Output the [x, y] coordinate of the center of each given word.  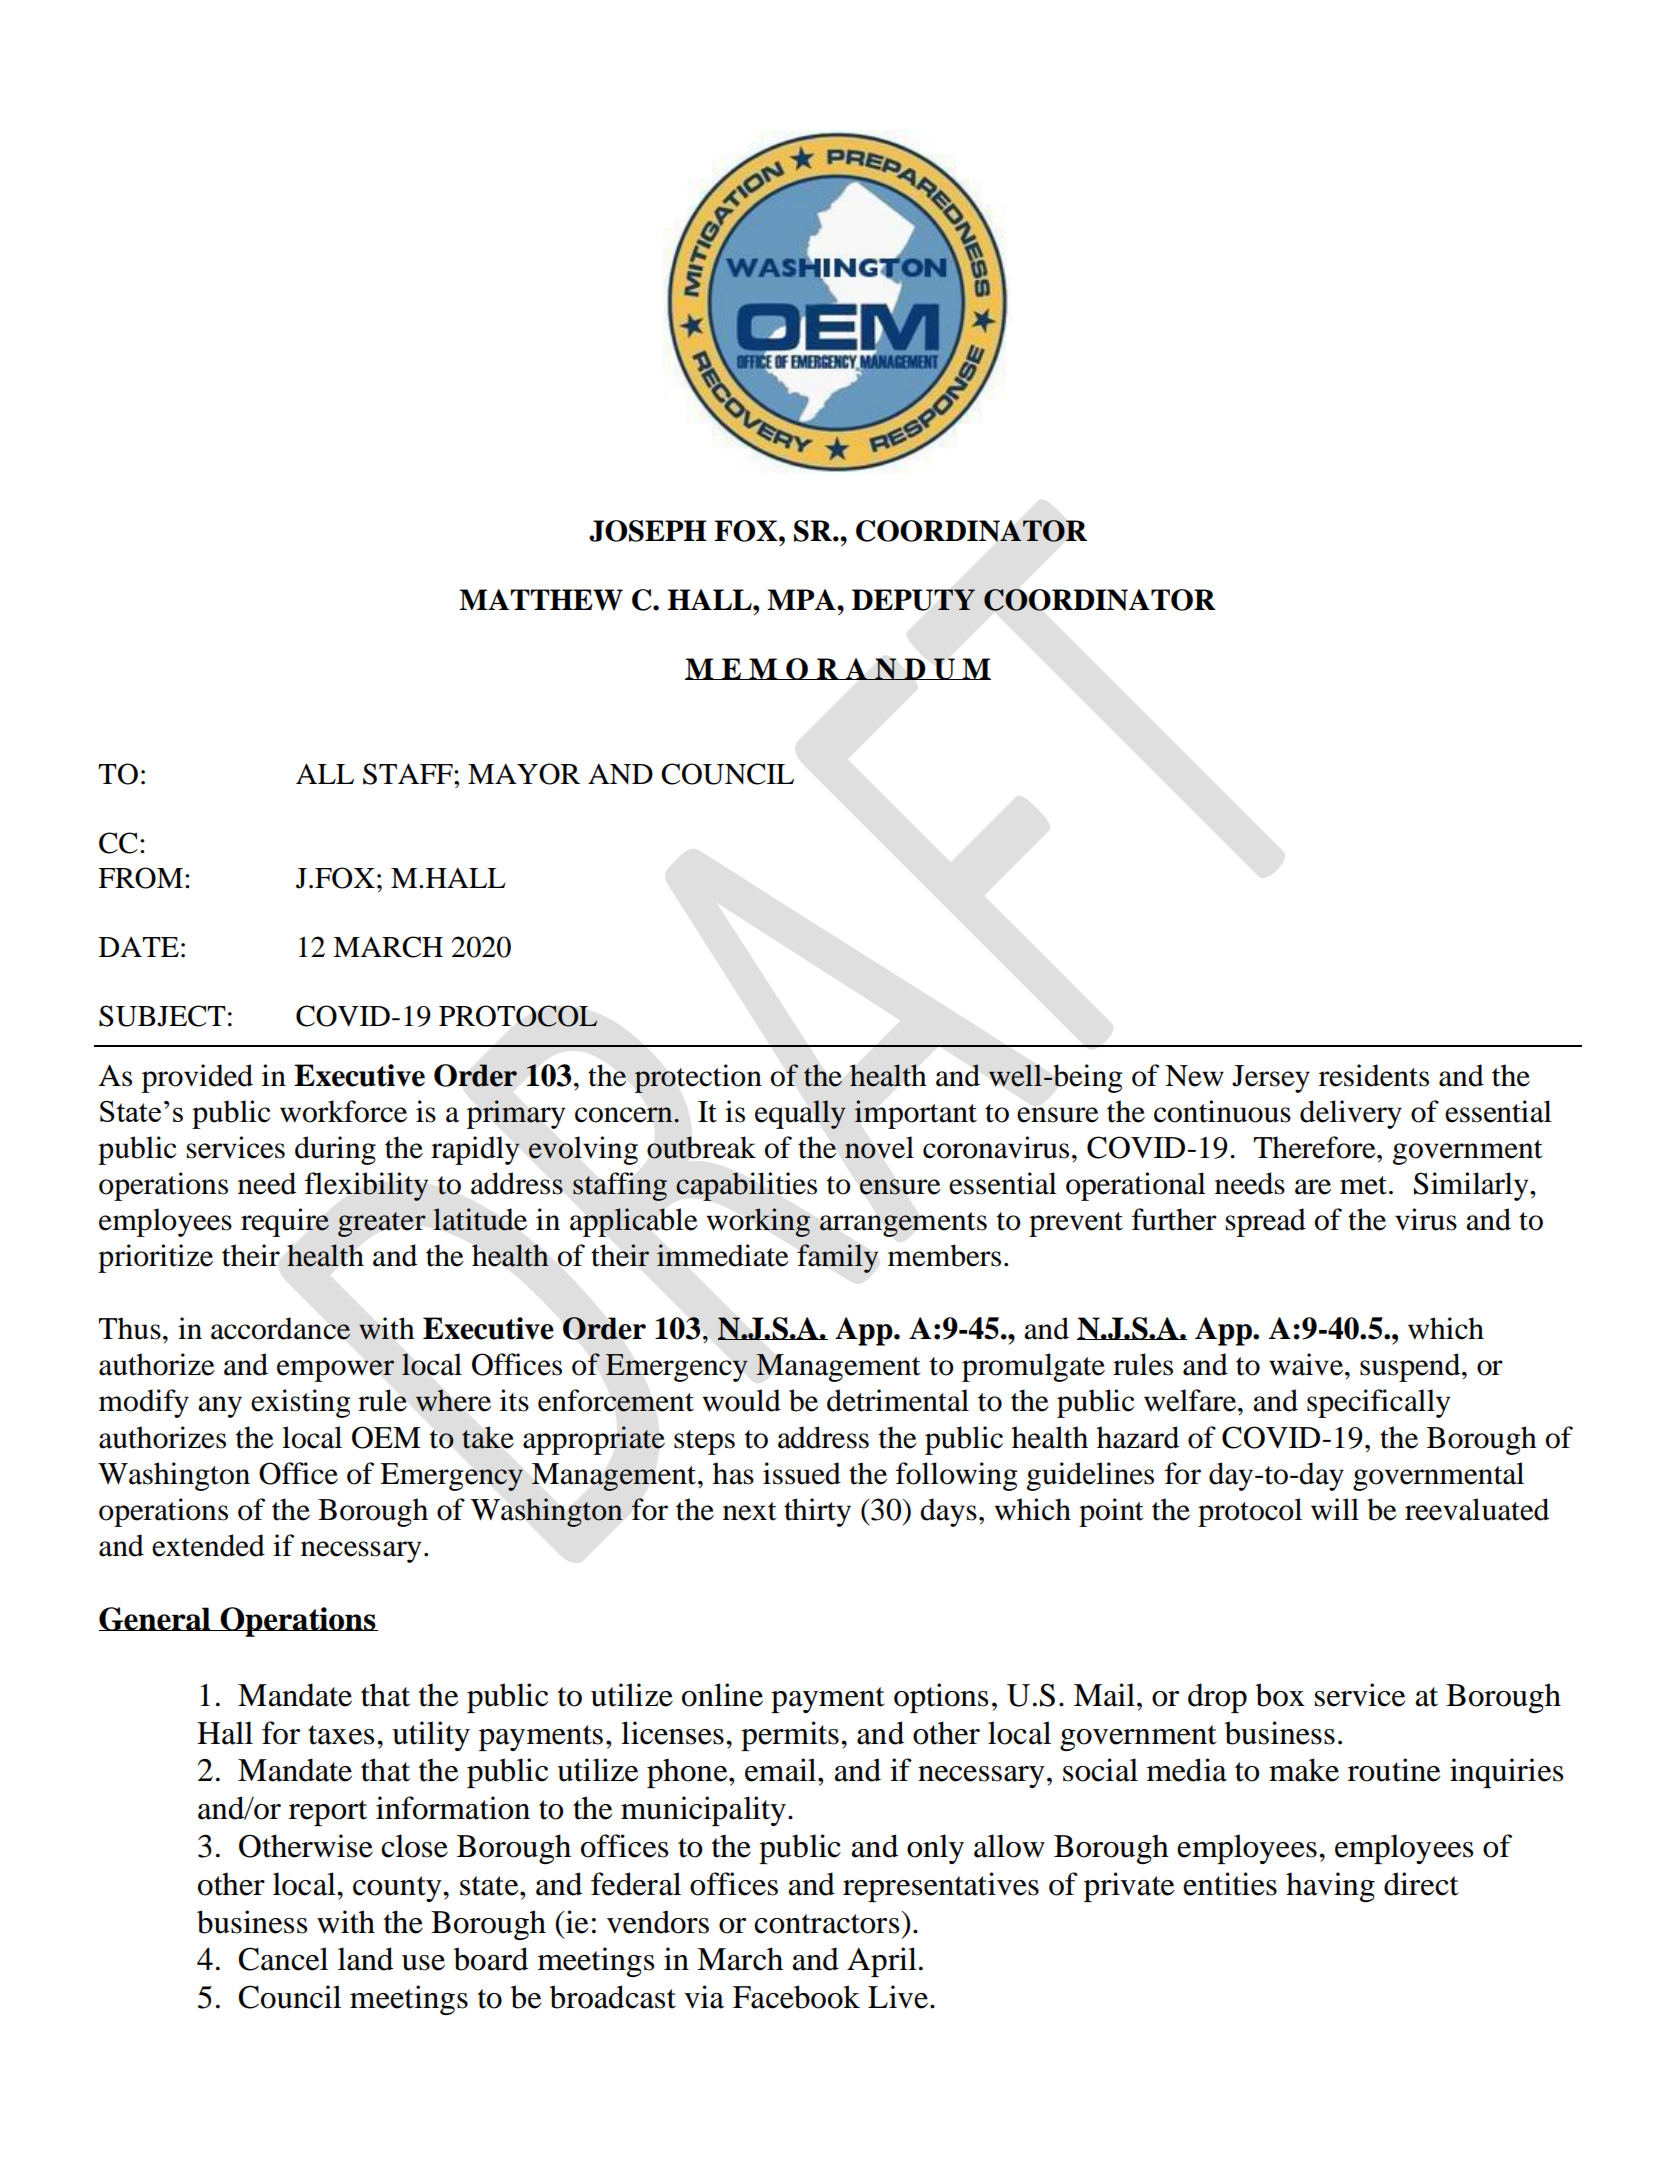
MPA [802, 599]
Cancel [283, 1959]
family [837, 1258]
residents [1374, 1075]
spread [1266, 1222]
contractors [828, 1922]
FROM [140, 878]
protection [698, 1078]
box [1280, 1695]
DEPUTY [913, 600]
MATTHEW [541, 600]
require [285, 1222]
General [156, 1619]
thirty [817, 1512]
